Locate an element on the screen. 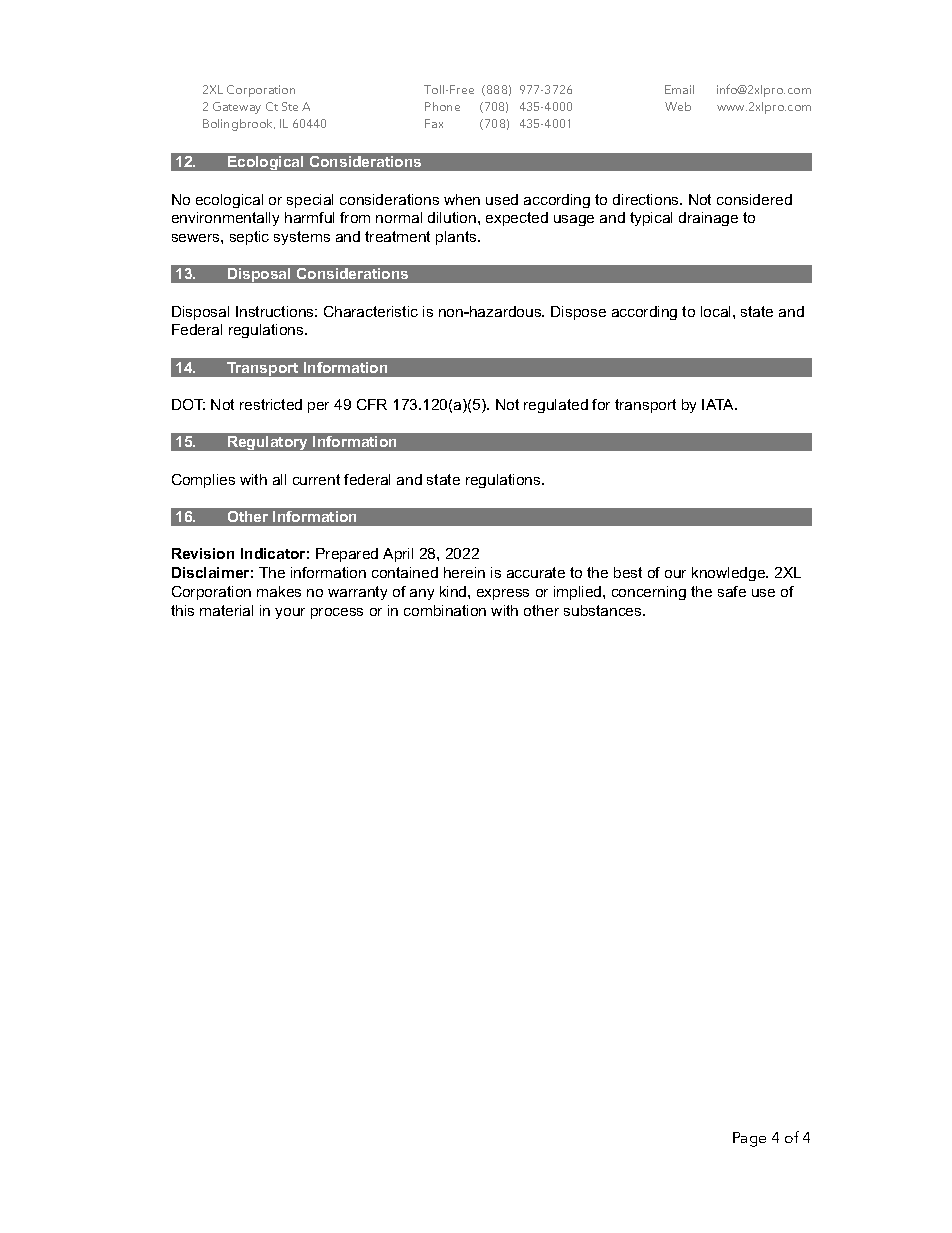 The width and height of the screenshot is (952, 1233). substances is located at coordinates (604, 610).
